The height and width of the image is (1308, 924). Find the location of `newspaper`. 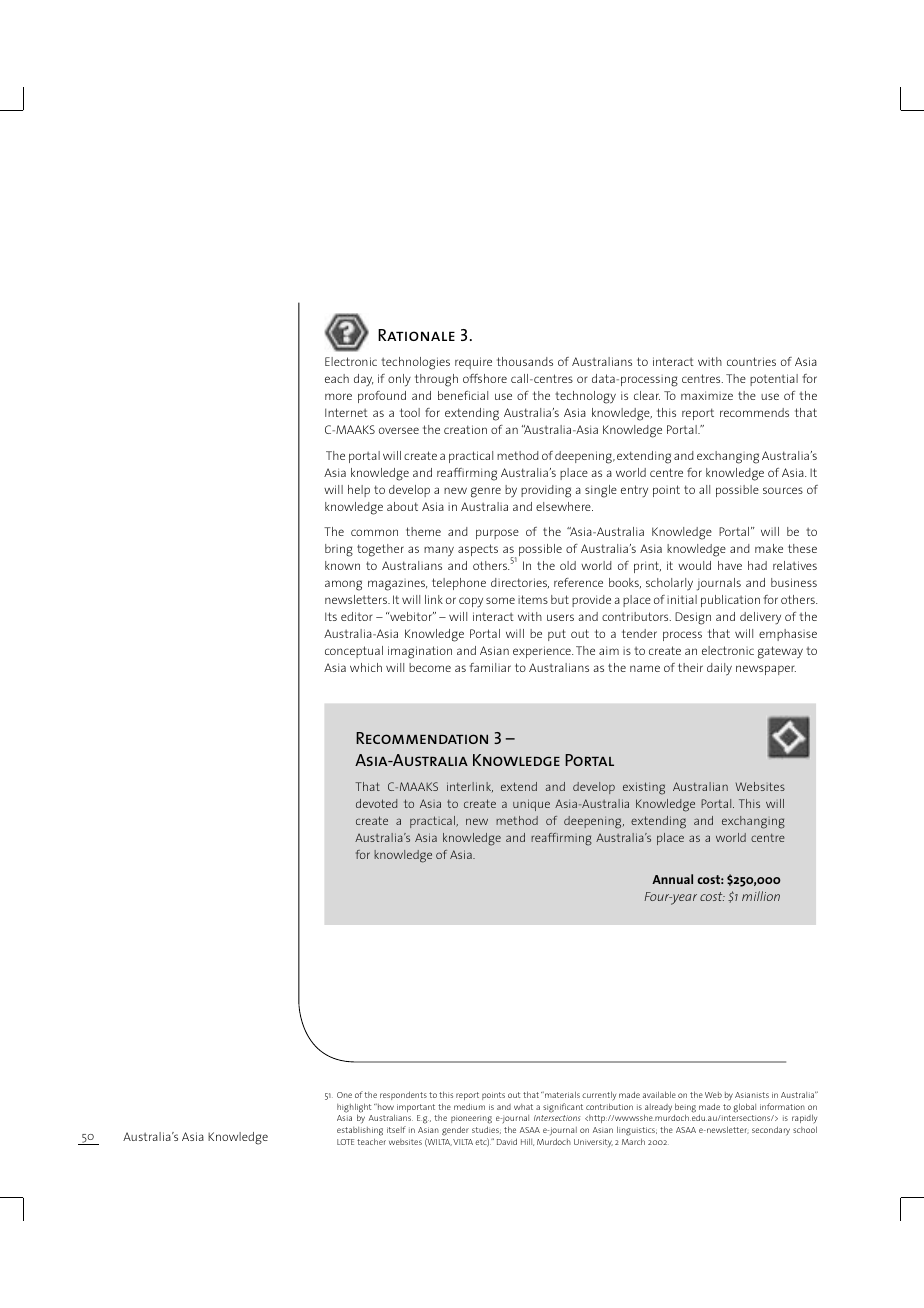

newspaper is located at coordinates (766, 670).
